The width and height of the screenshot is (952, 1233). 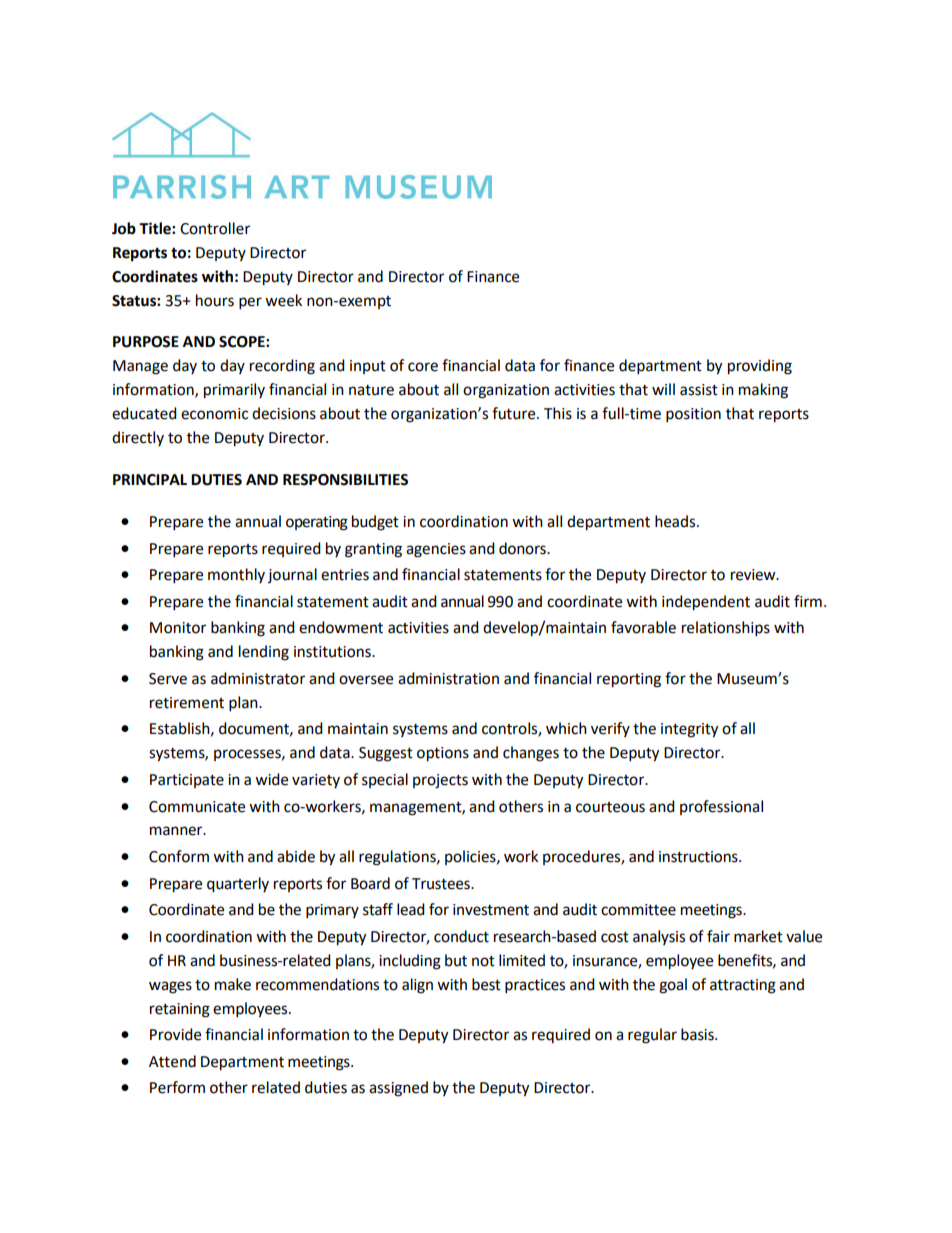 What do you see at coordinates (215, 228) in the screenshot?
I see `Controller` at bounding box center [215, 228].
